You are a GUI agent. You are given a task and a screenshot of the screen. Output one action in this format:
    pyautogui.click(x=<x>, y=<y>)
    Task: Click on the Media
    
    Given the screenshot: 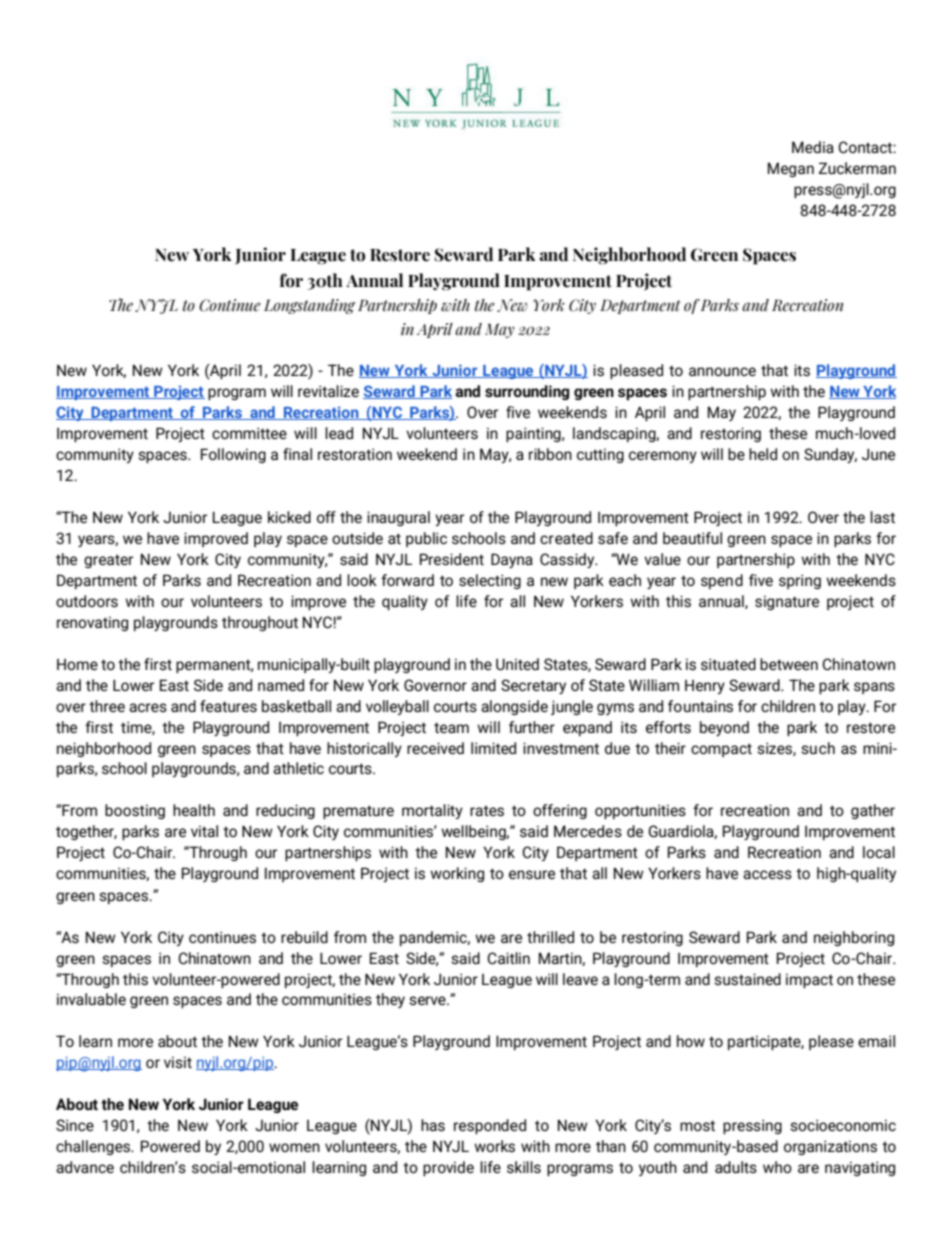 What is the action you would take?
    pyautogui.click(x=813, y=147)
